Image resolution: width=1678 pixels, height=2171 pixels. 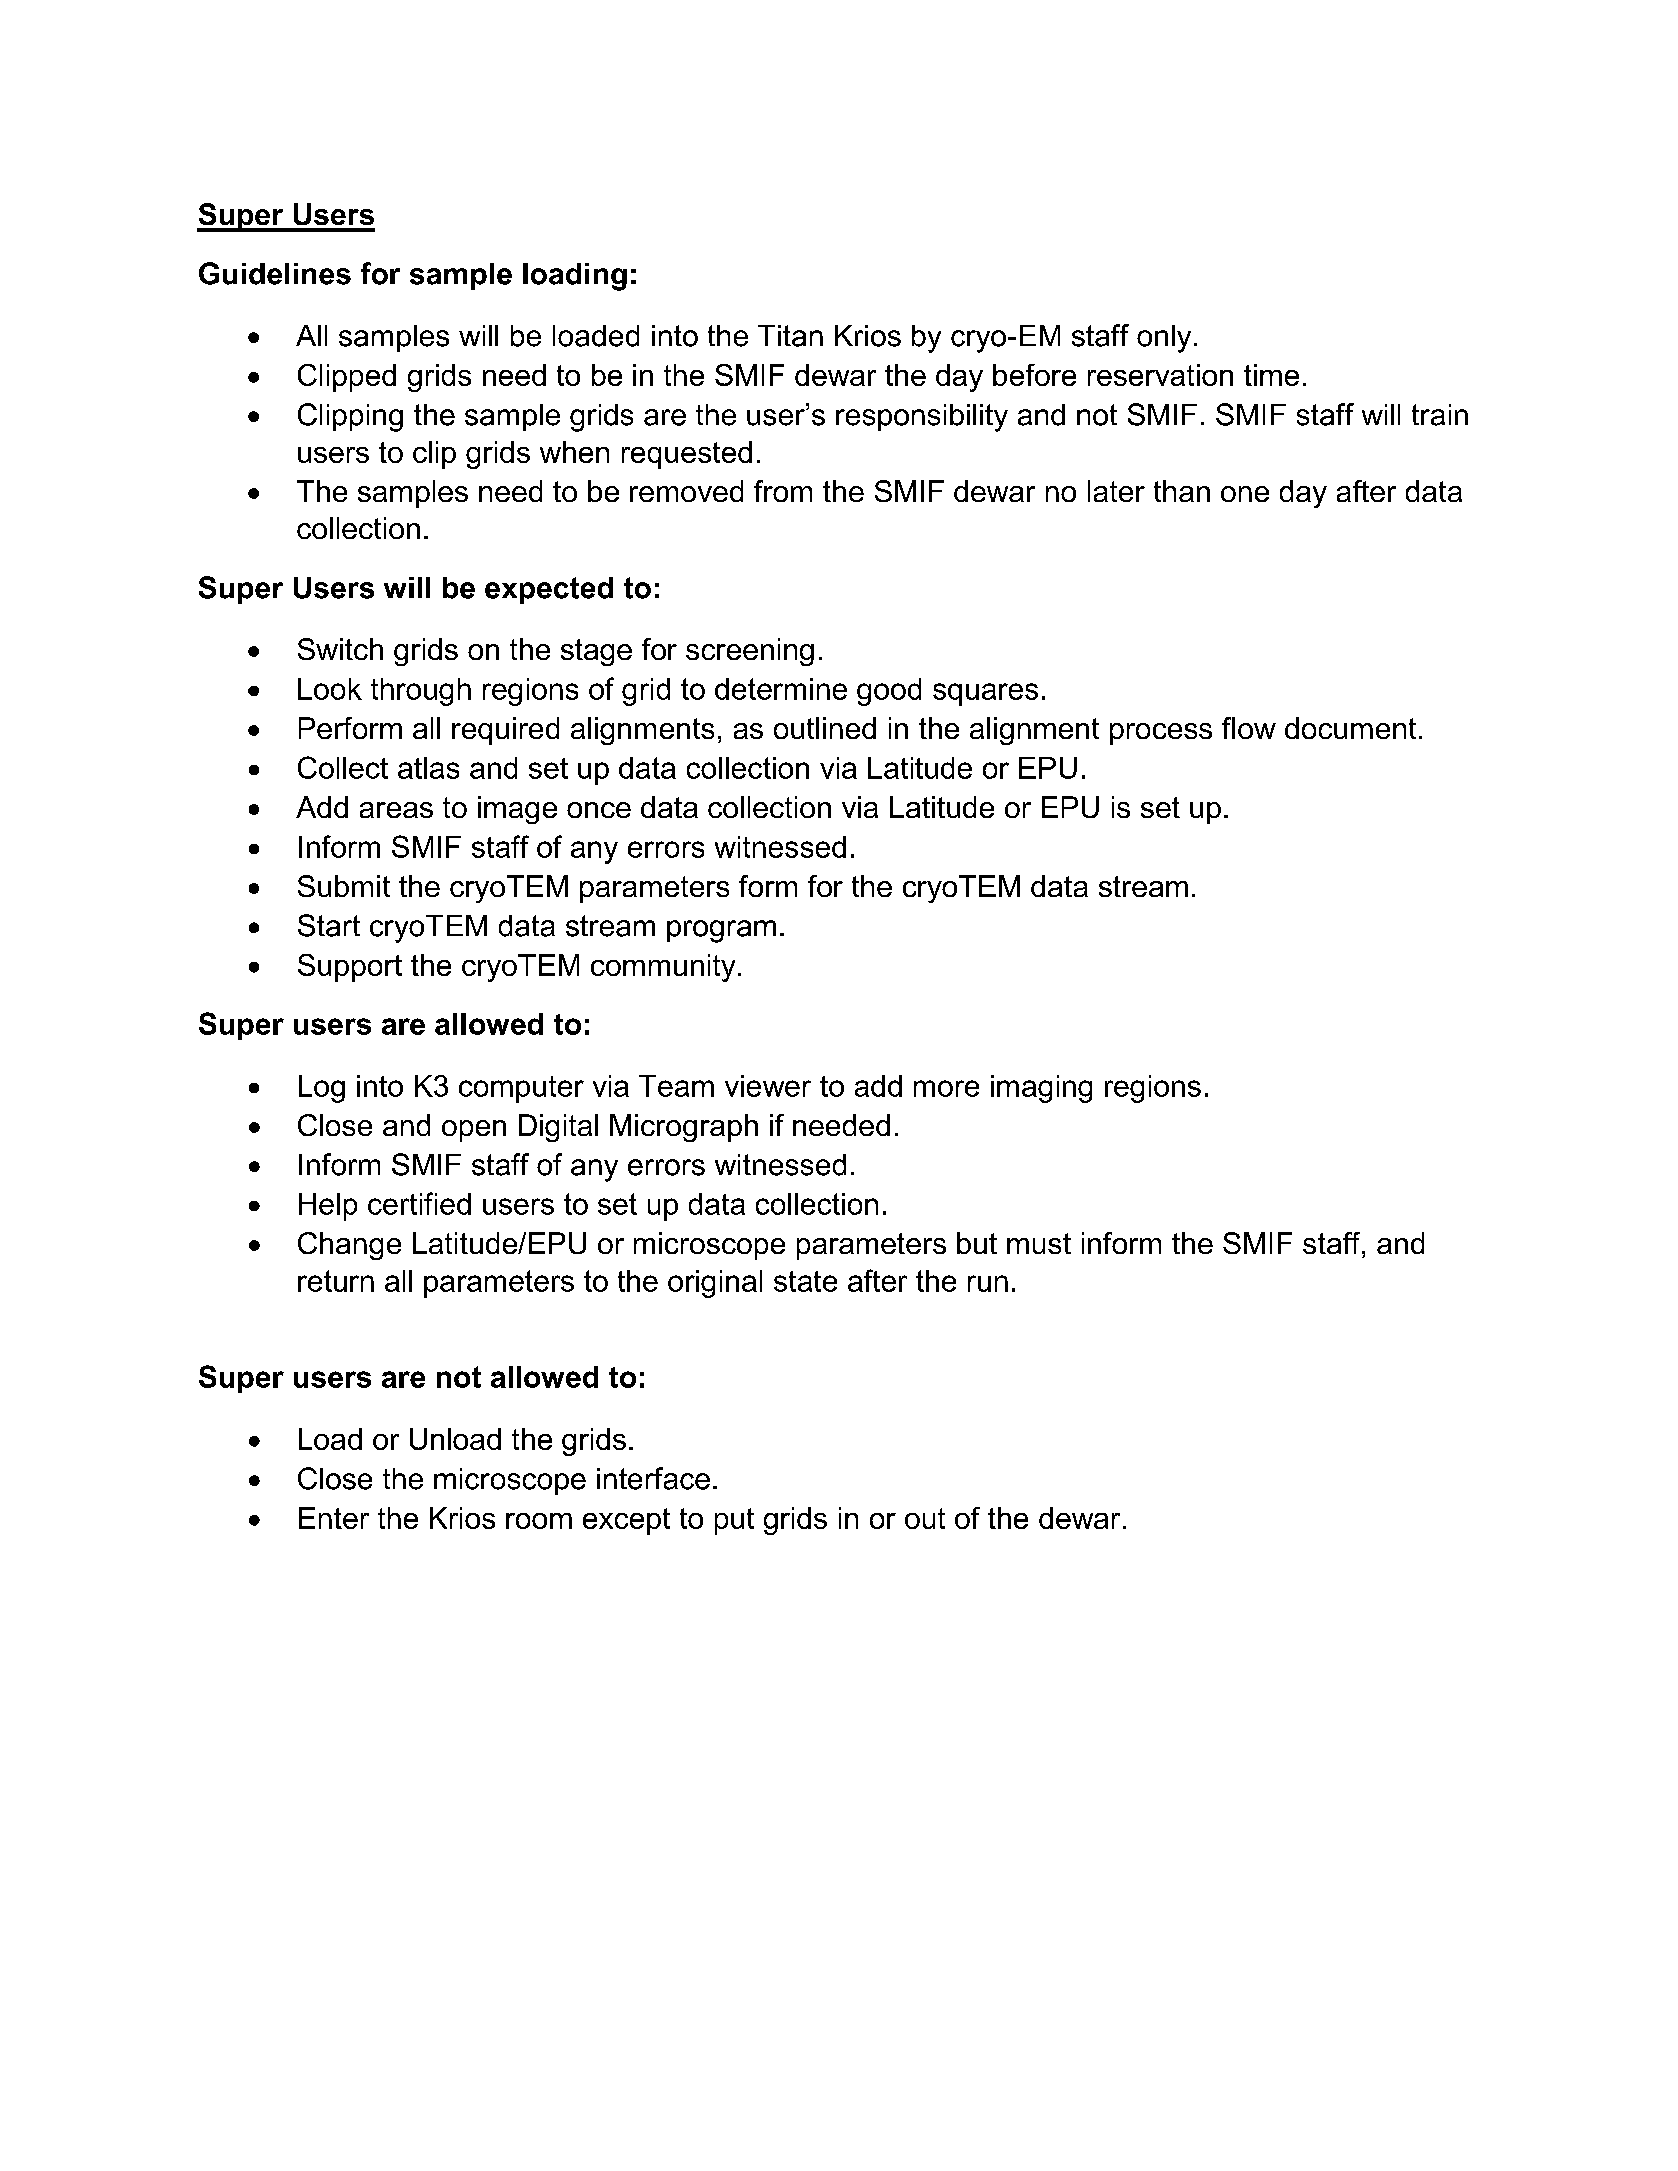 I want to click on must, so click(x=1039, y=1243).
